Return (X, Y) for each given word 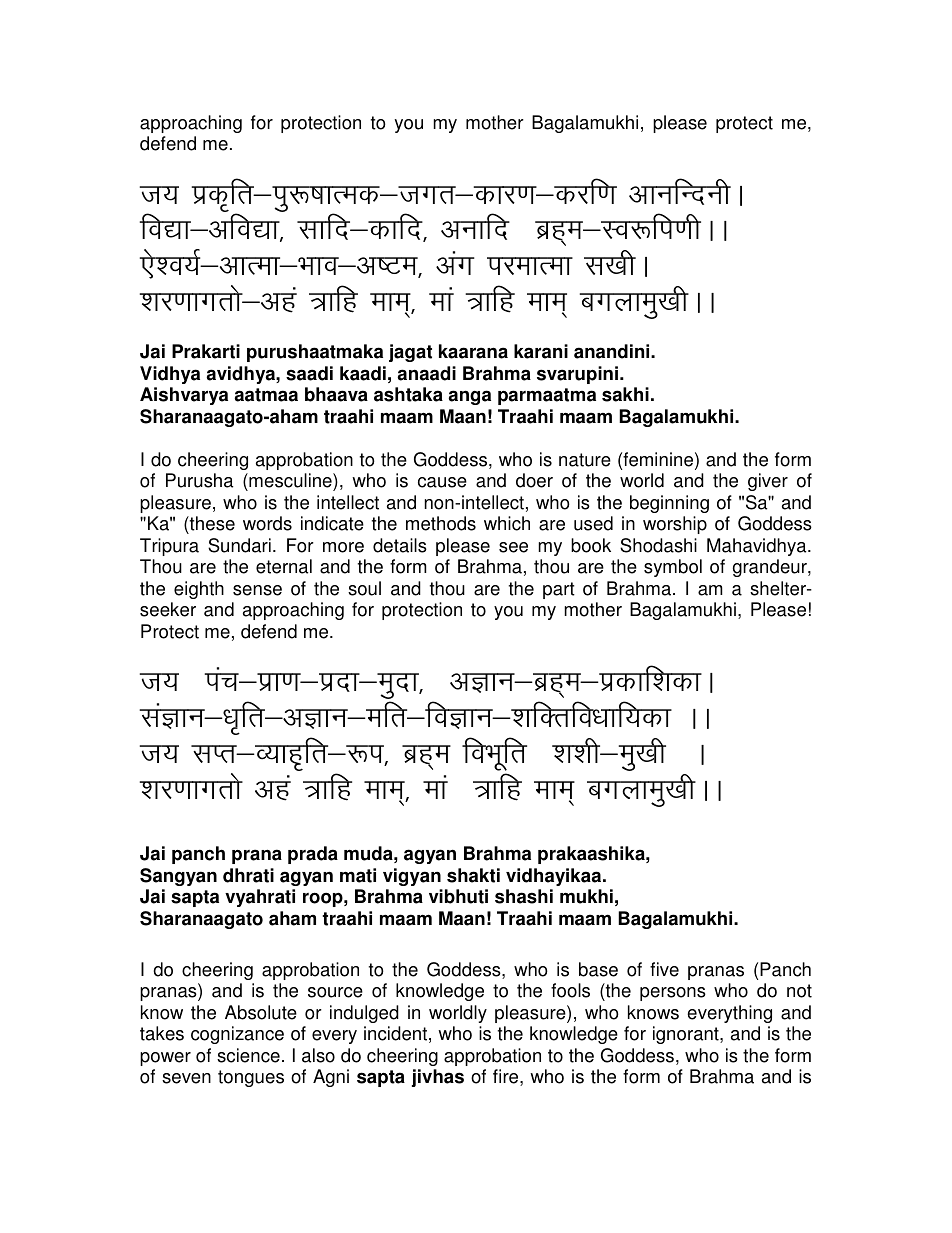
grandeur (771, 568)
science (248, 1055)
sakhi (625, 394)
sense (257, 590)
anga (469, 397)
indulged (364, 1014)
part (559, 590)
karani (541, 351)
